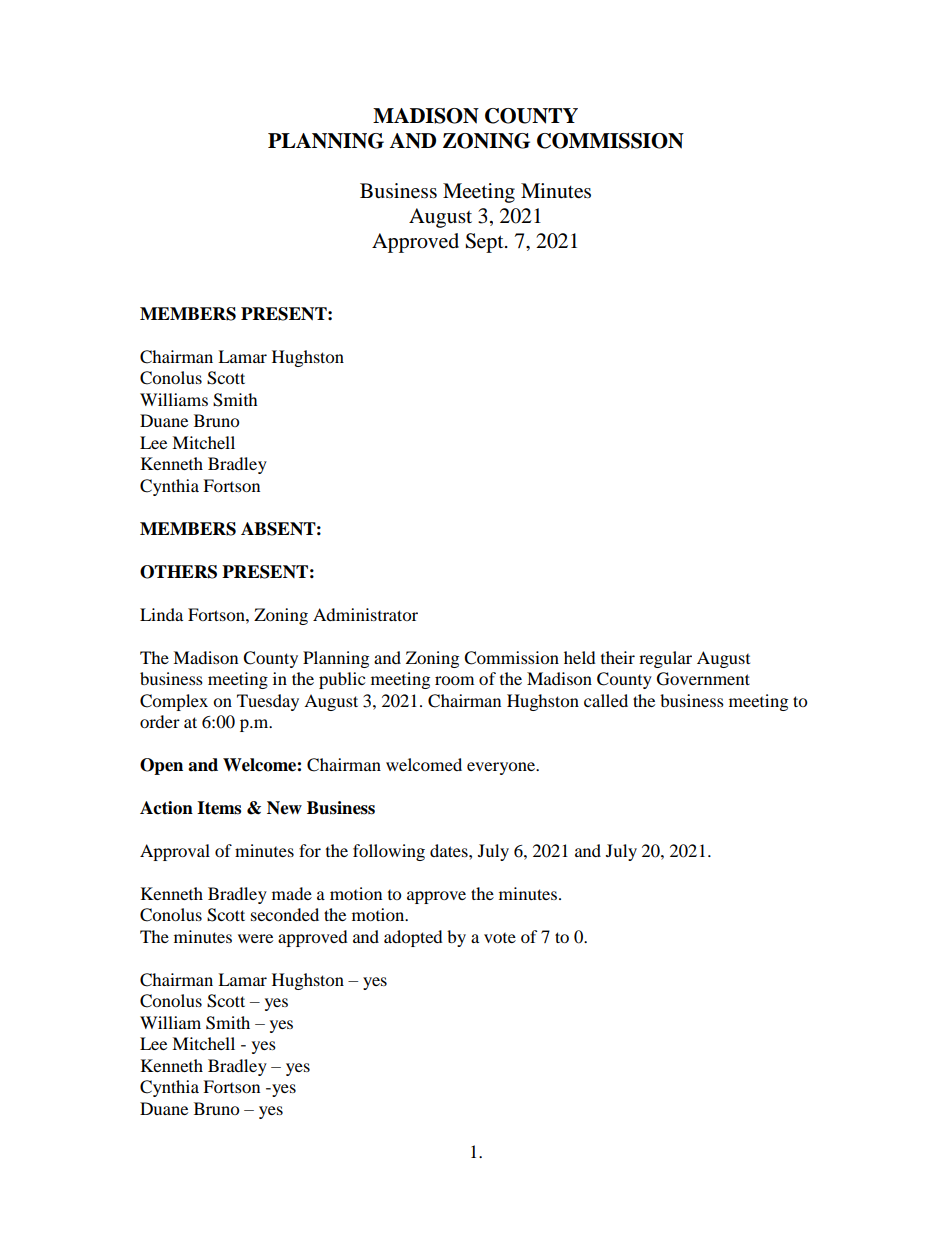 The height and width of the screenshot is (1233, 952). Describe the element at coordinates (606, 700) in the screenshot. I see `called` at that location.
